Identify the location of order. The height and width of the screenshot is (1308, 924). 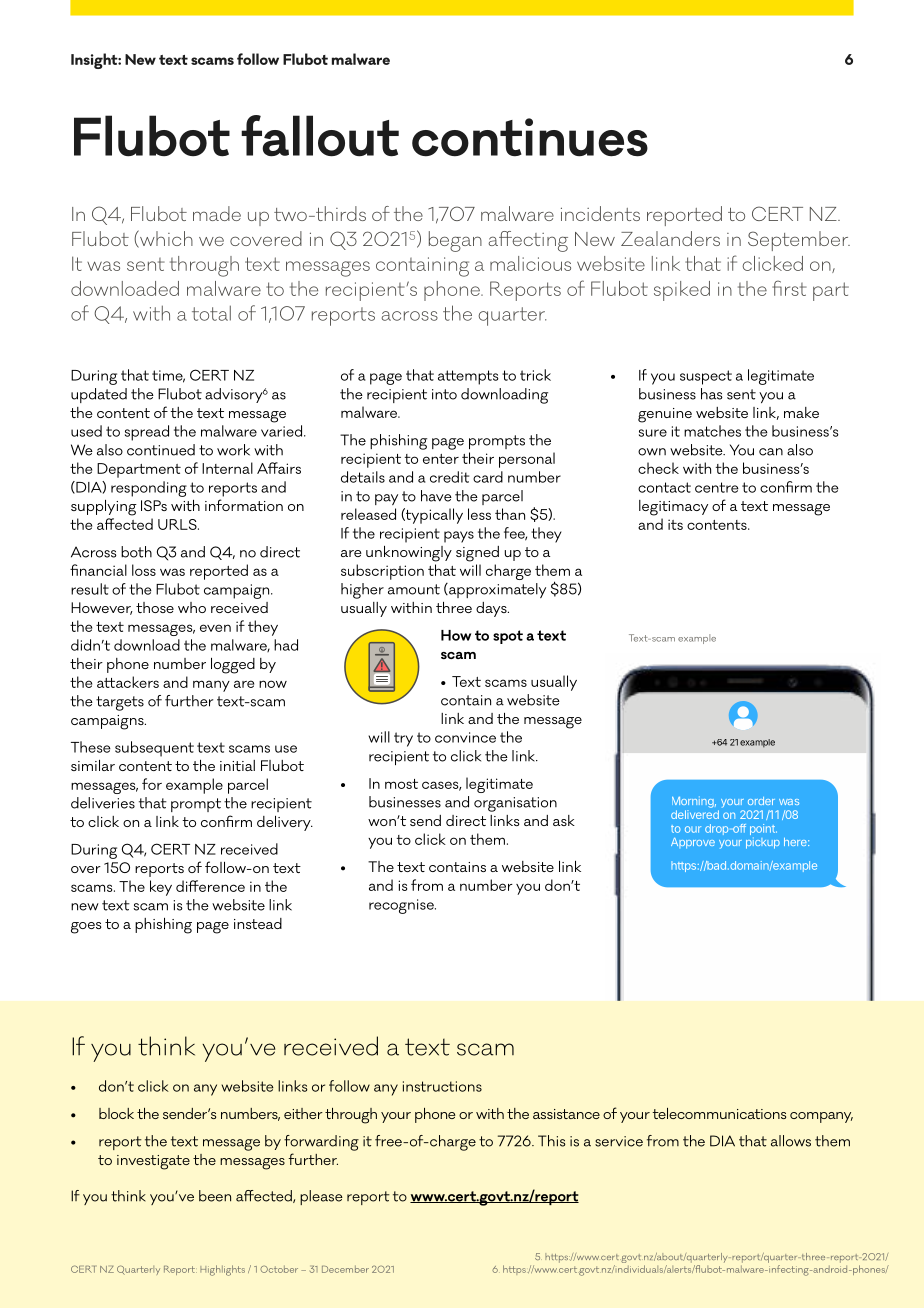
(761, 801).
